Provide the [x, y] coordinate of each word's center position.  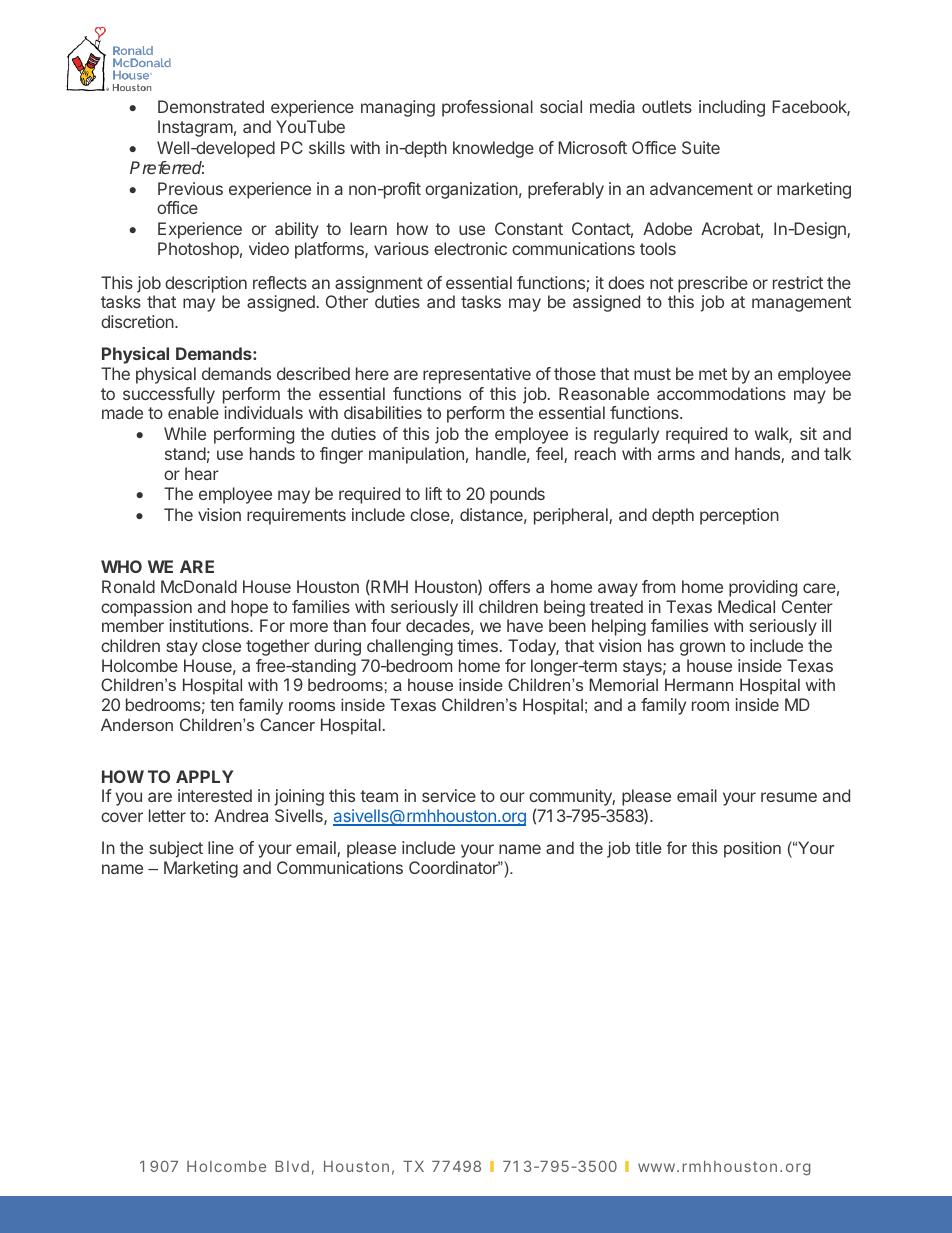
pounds [517, 495]
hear [202, 473]
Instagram [195, 128]
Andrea [241, 815]
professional [487, 108]
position [752, 849]
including [732, 108]
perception [739, 516]
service [449, 795]
